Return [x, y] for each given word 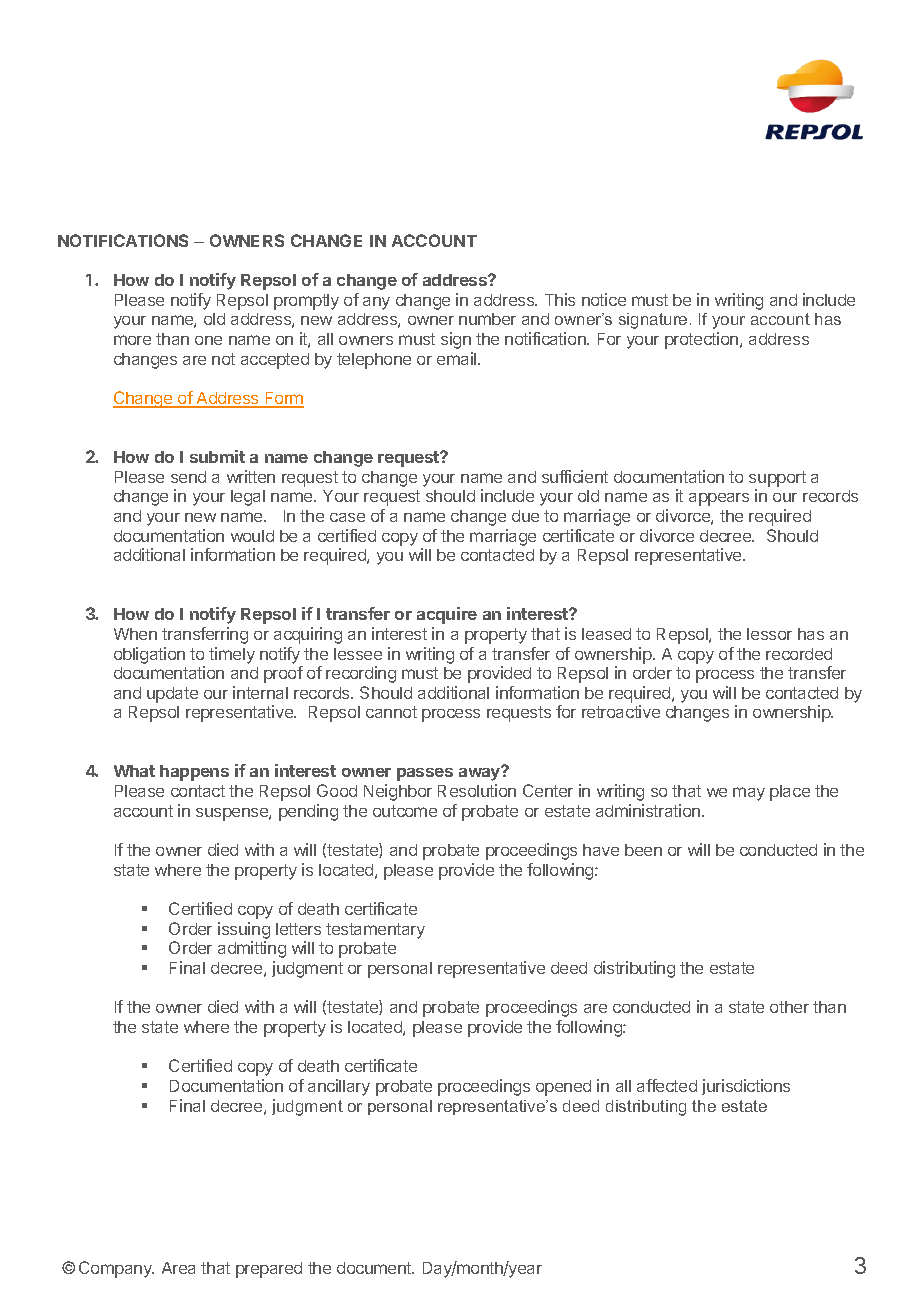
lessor [769, 634]
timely [232, 655]
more [132, 340]
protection [703, 340]
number [487, 319]
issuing [244, 930]
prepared [269, 1270]
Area [178, 1268]
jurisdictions [746, 1087]
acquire [447, 615]
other [789, 1007]
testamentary [375, 931]
